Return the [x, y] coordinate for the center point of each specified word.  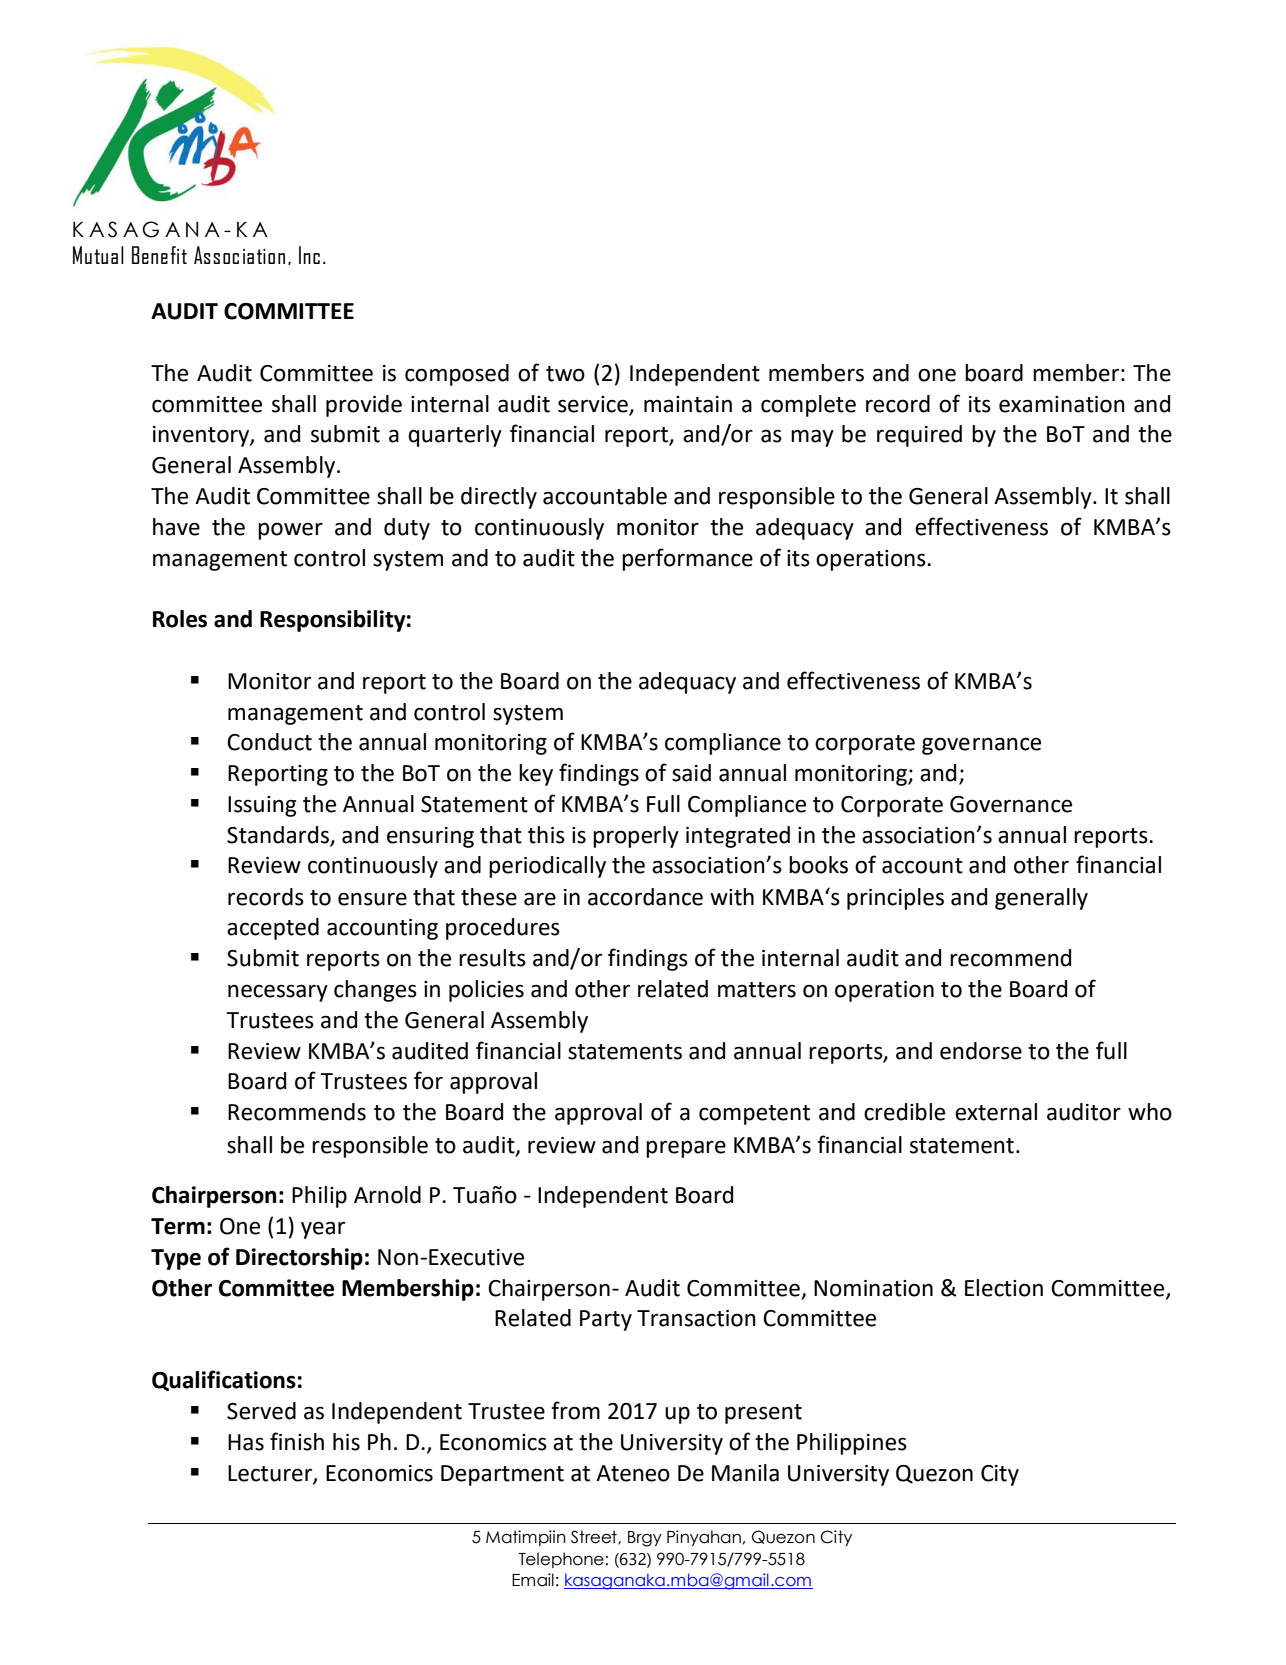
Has [246, 1442]
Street [595, 1537]
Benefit [159, 255]
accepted [273, 929]
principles [895, 899]
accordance [645, 897]
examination [1062, 404]
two [565, 374]
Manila [745, 1473]
